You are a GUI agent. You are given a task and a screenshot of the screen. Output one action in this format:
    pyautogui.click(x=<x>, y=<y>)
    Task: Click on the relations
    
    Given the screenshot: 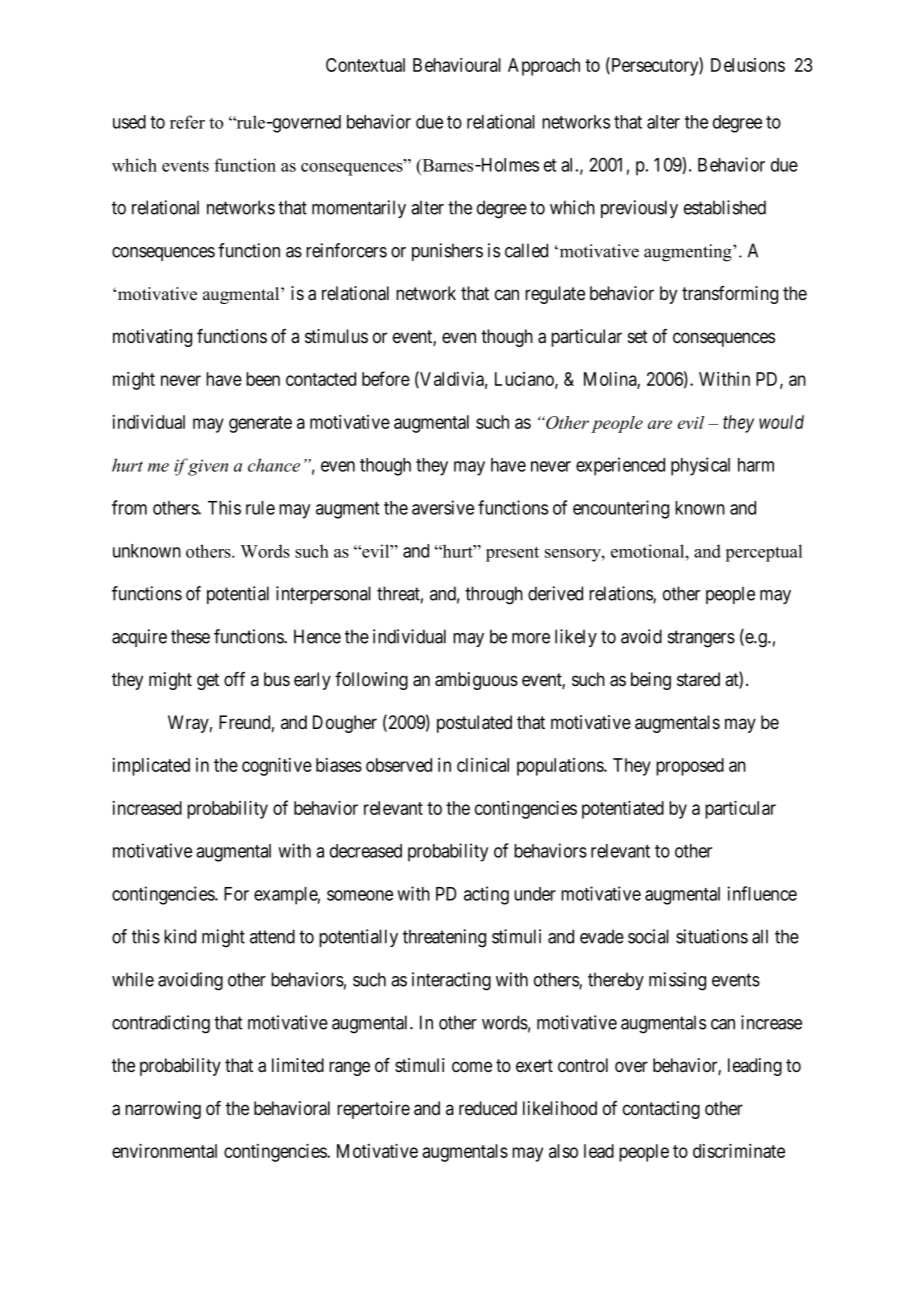 What is the action you would take?
    pyautogui.click(x=621, y=594)
